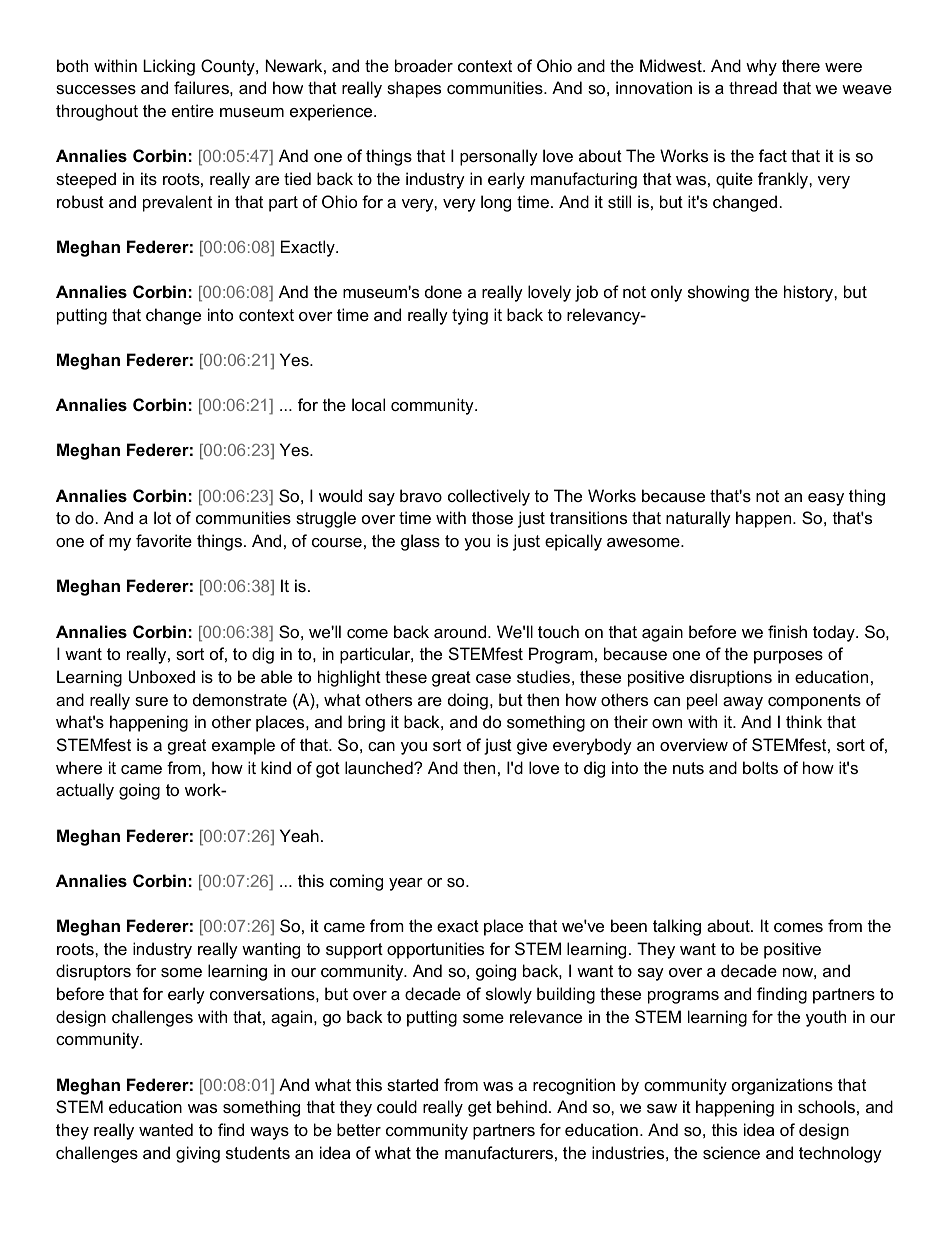  Describe the element at coordinates (787, 631) in the document. I see `finish` at that location.
